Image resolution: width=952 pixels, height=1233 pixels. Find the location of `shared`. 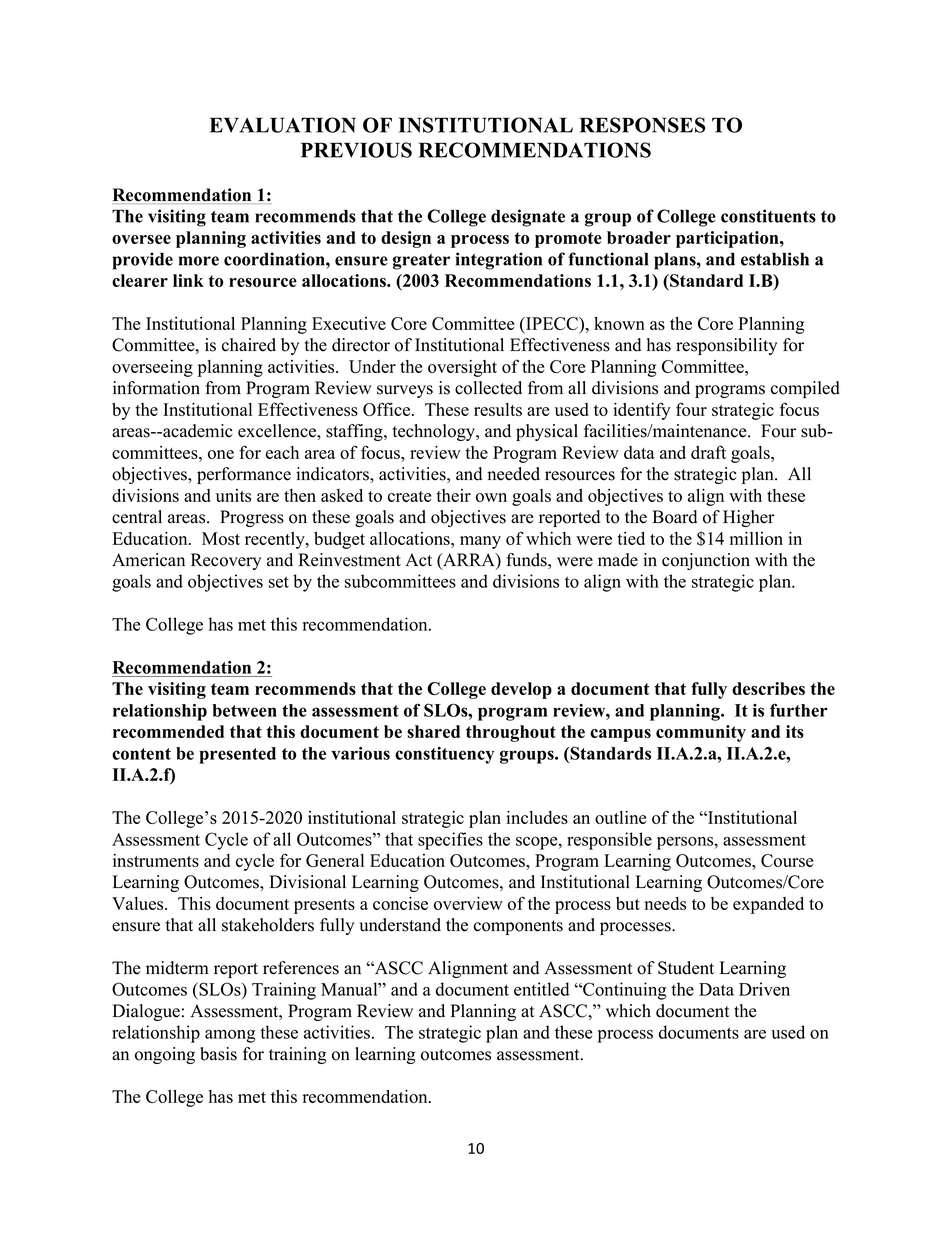

shared is located at coordinates (433, 731).
